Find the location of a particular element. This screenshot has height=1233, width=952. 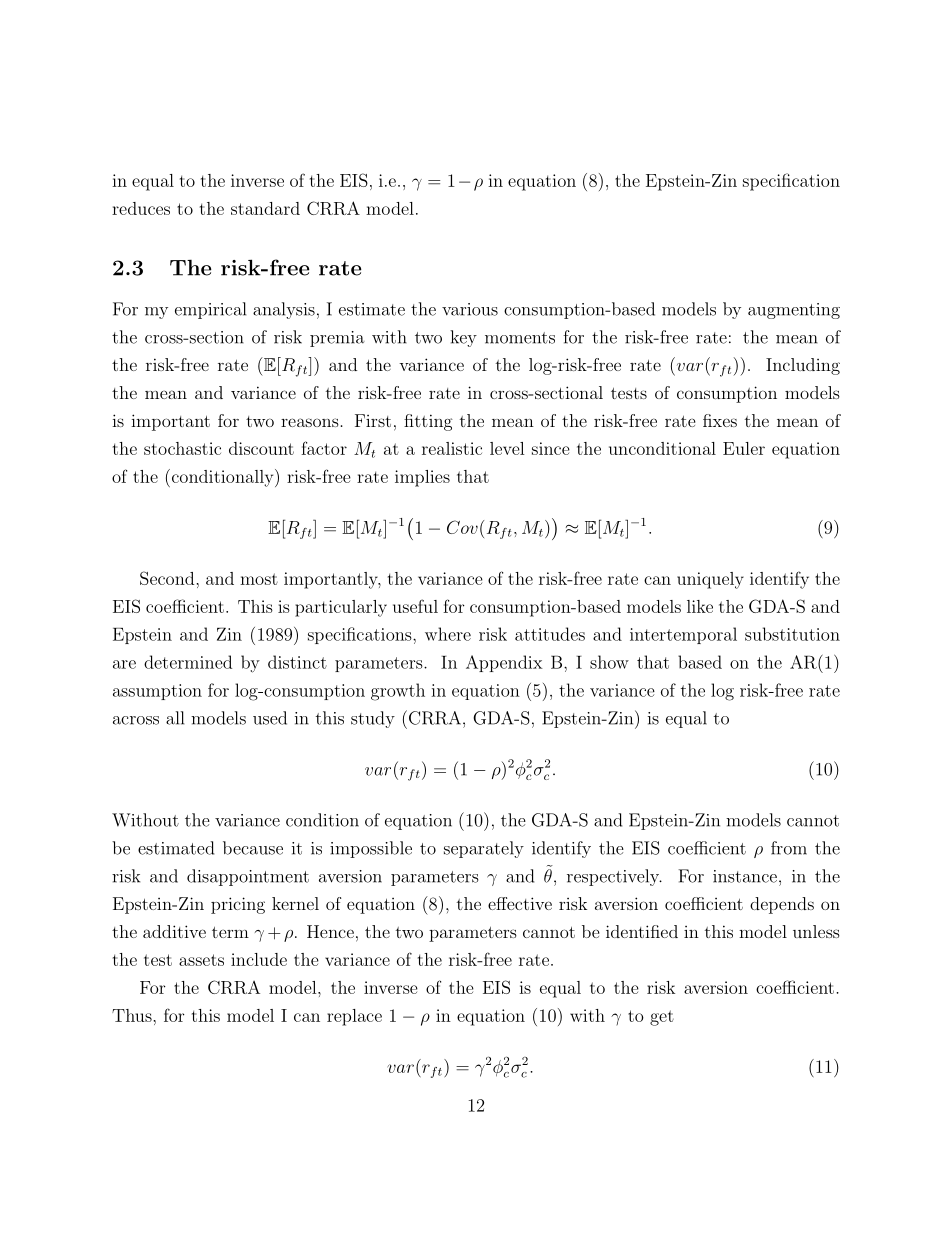

assets is located at coordinates (201, 960).
